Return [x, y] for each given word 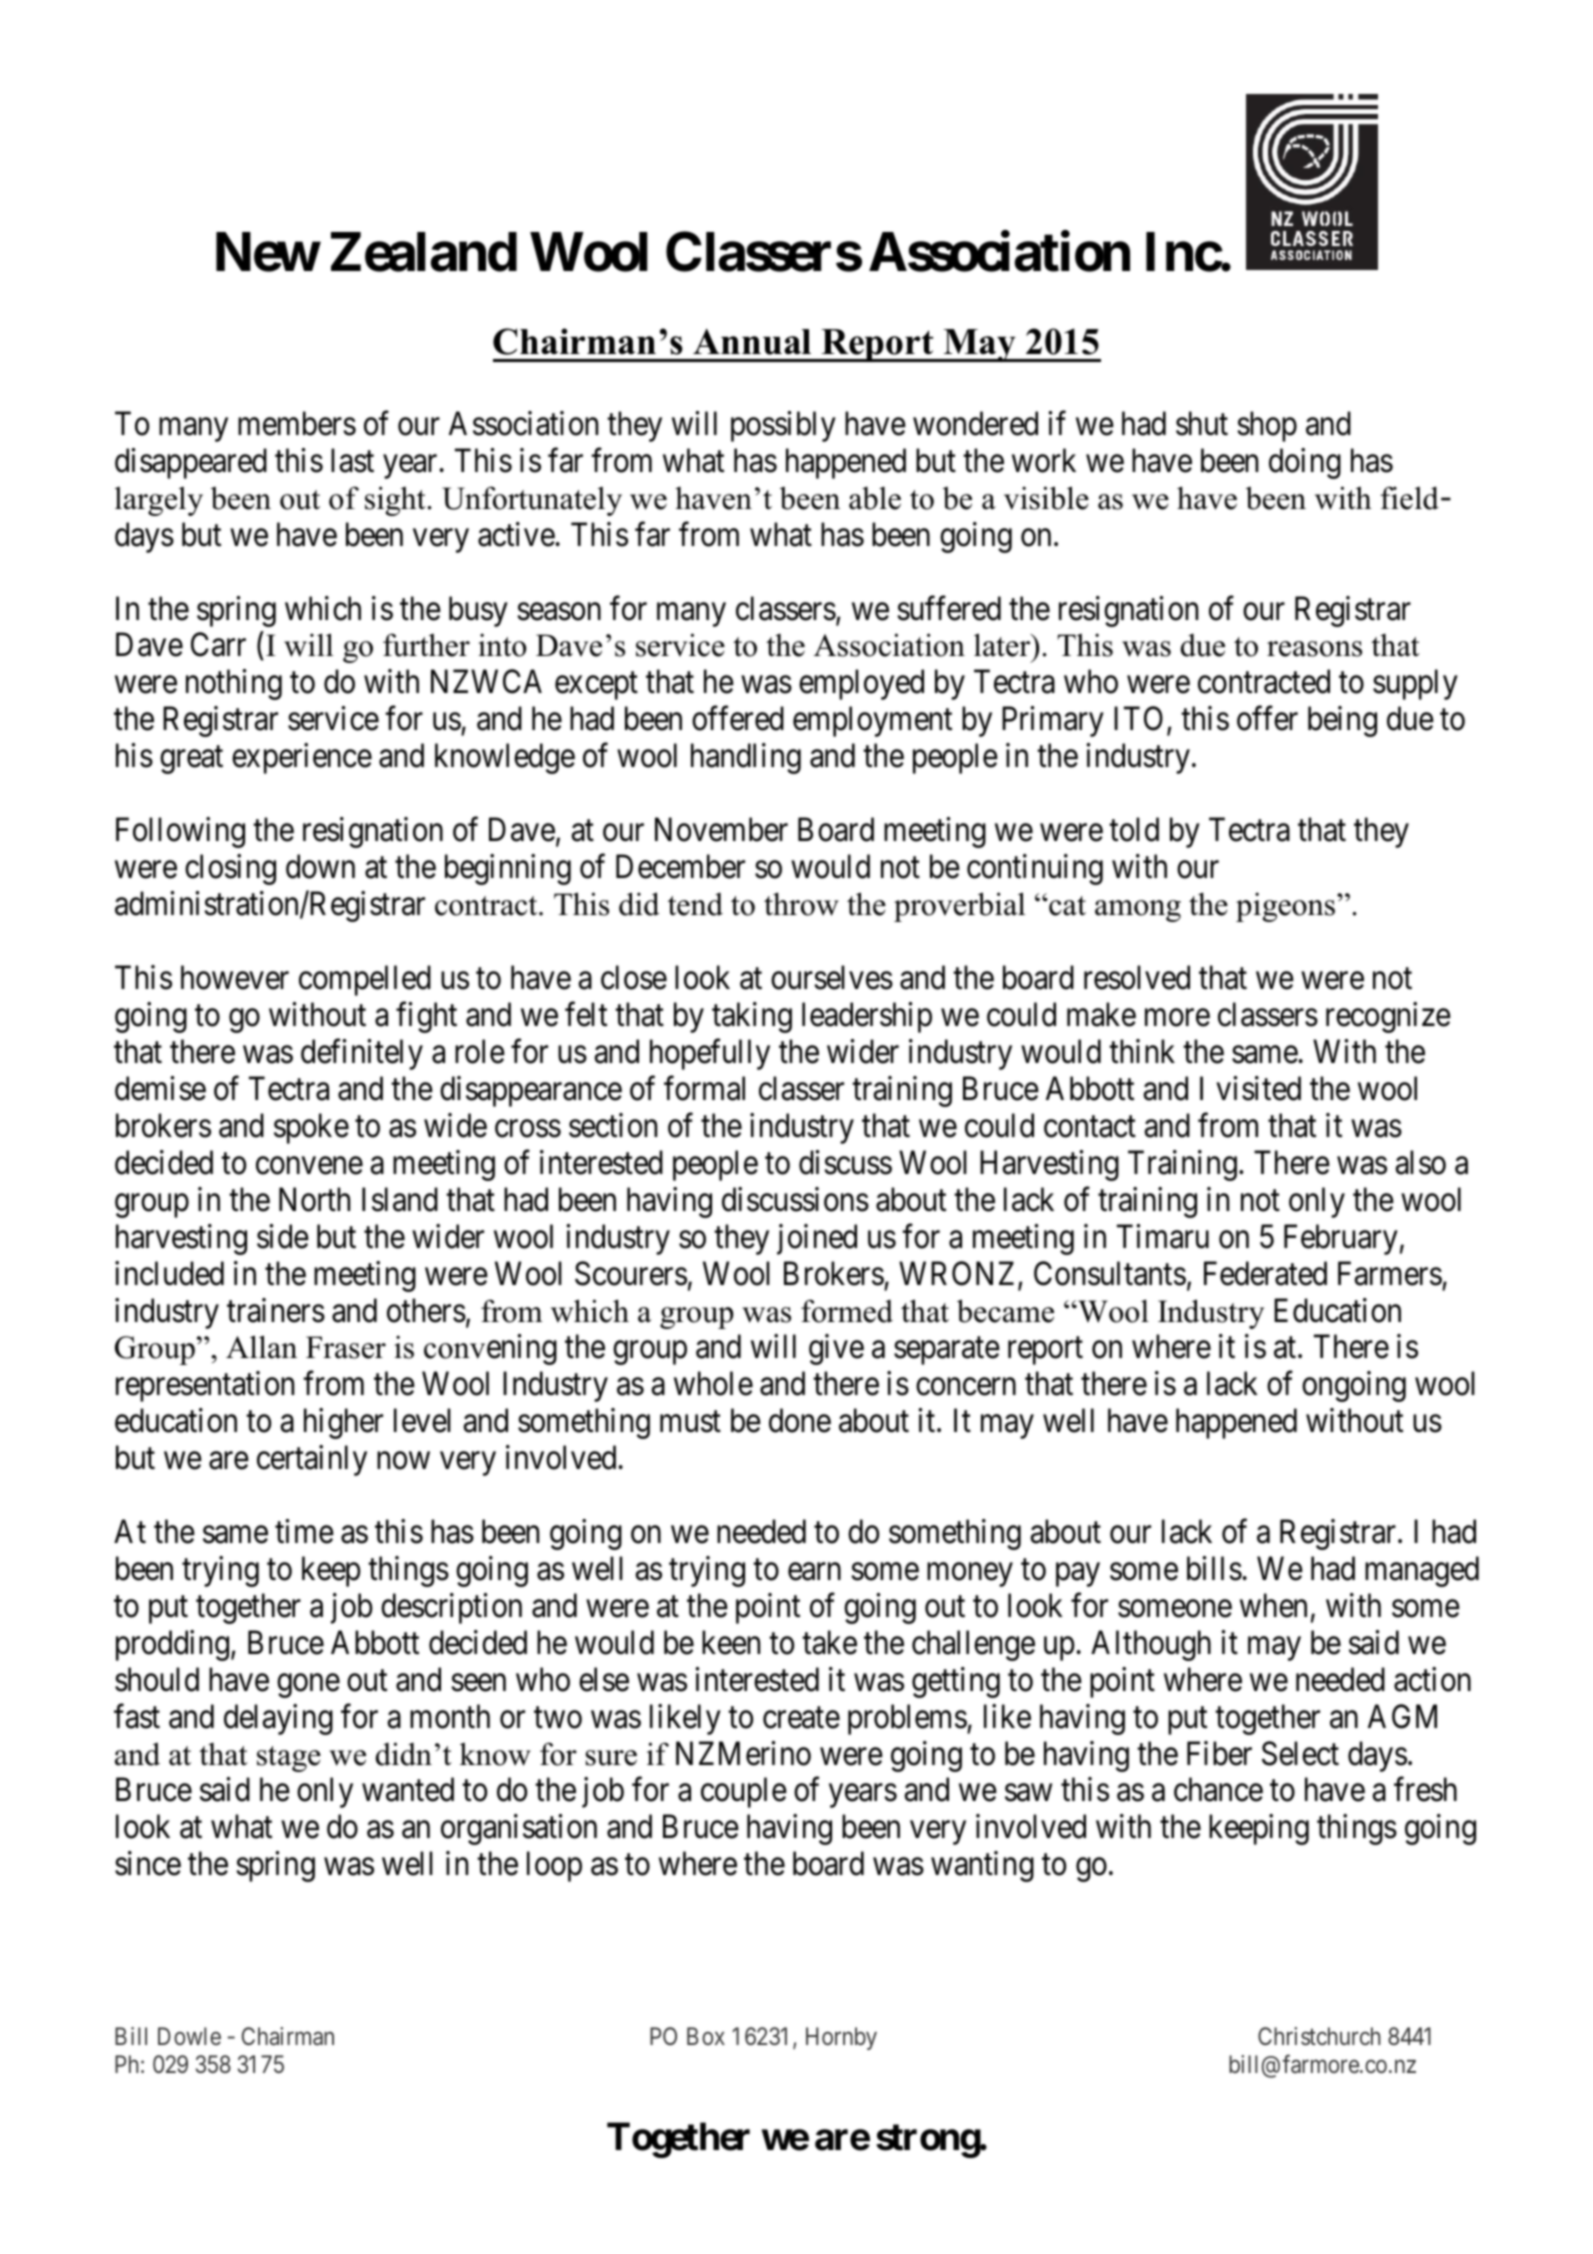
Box [706, 2036]
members [297, 423]
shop [1267, 426]
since [148, 1863]
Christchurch [1319, 2036]
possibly [783, 426]
